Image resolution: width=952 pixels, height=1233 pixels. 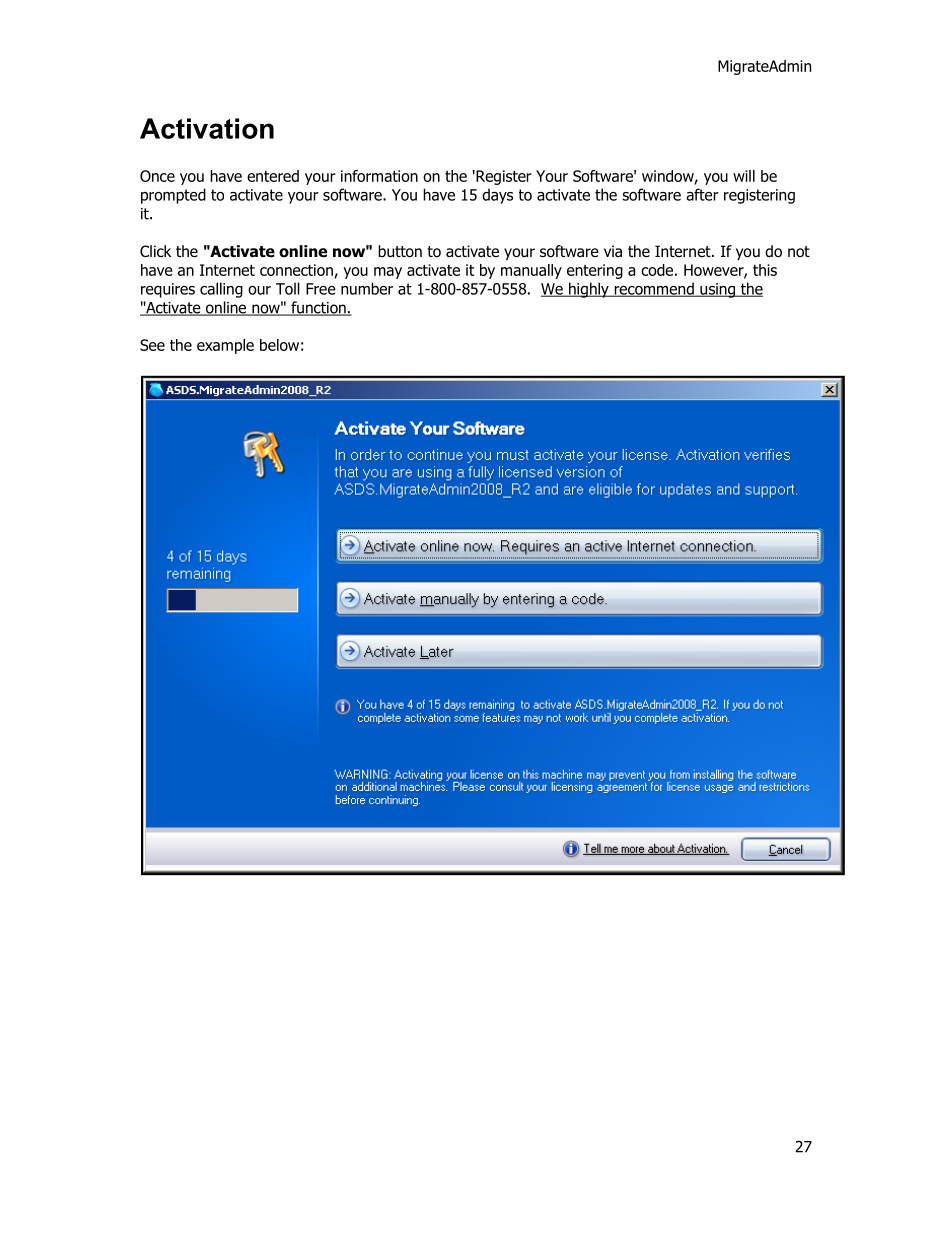 What do you see at coordinates (318, 308) in the screenshot?
I see `function` at bounding box center [318, 308].
